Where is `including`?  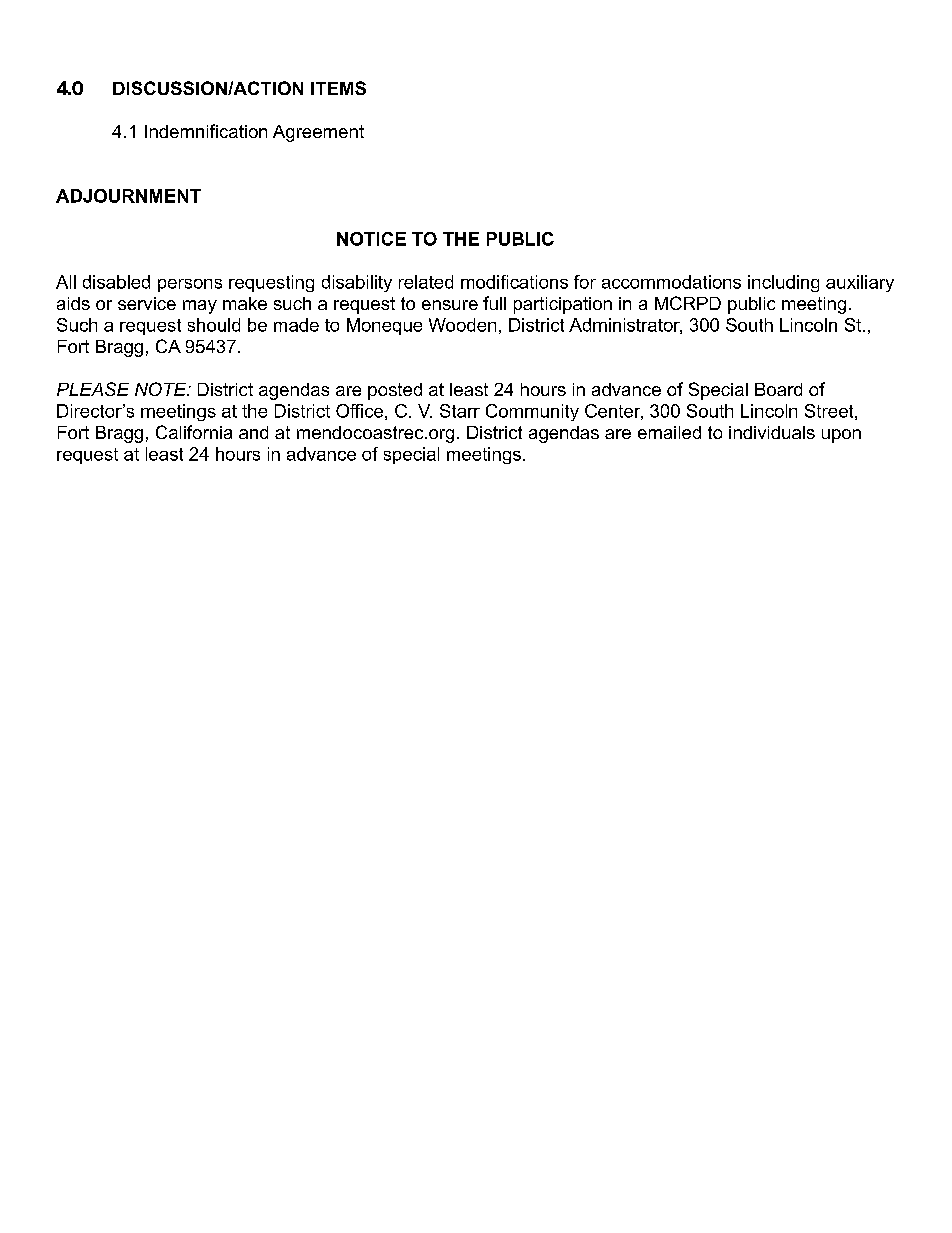 including is located at coordinates (783, 283).
